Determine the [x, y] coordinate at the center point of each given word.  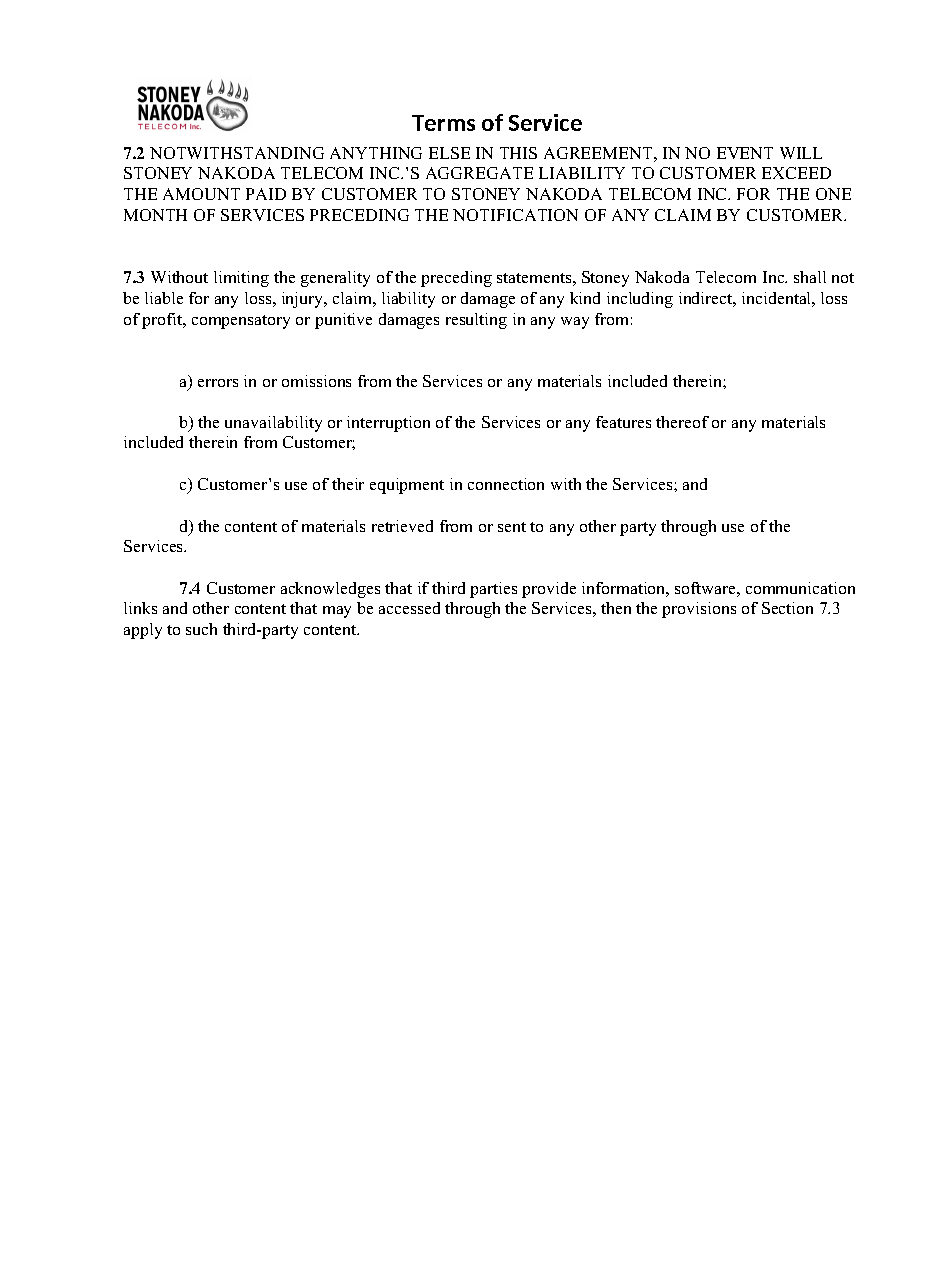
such [201, 629]
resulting [476, 321]
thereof [682, 422]
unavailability [273, 424]
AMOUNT [201, 194]
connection [506, 484]
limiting [241, 279]
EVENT [745, 153]
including [640, 300]
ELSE [449, 153]
